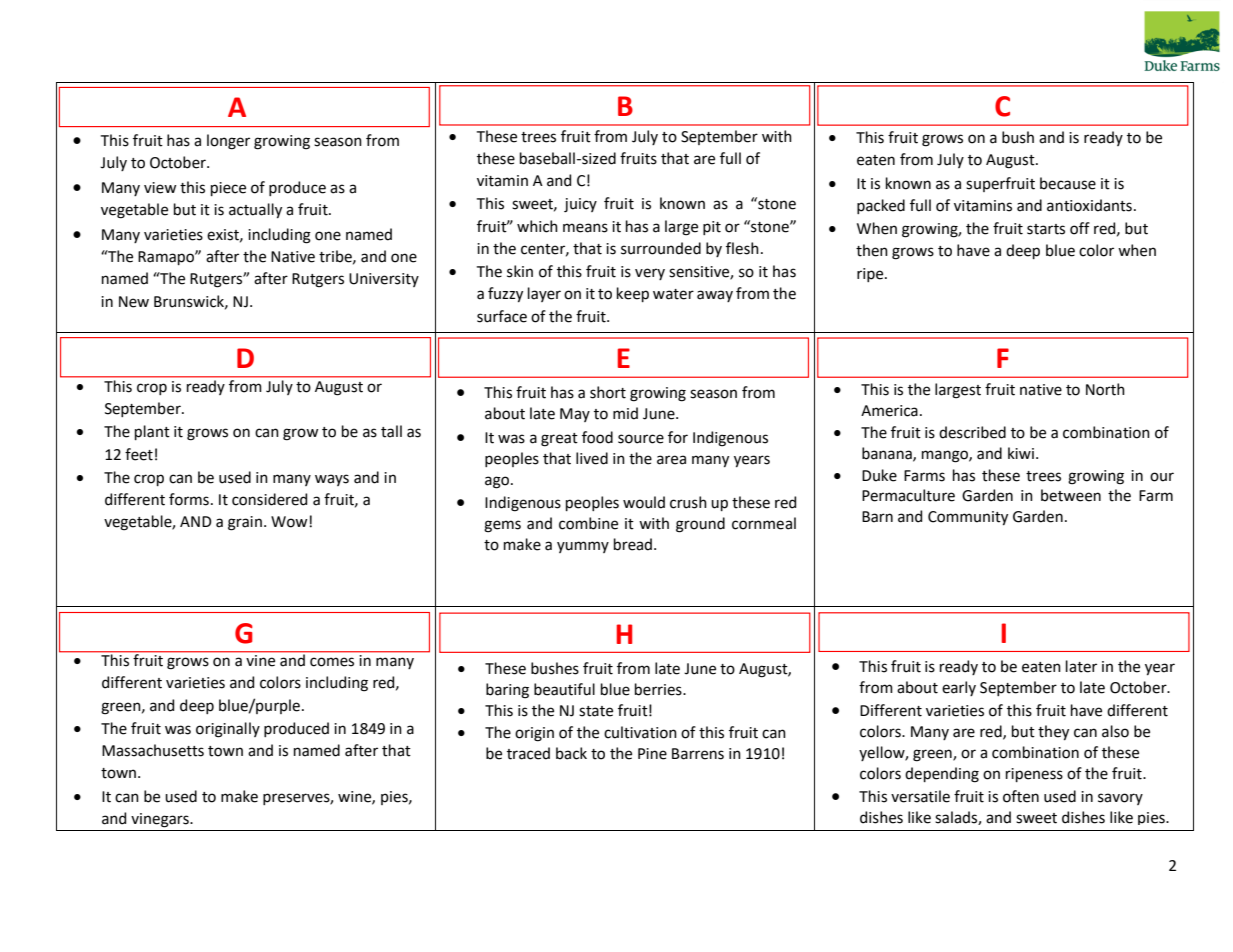 This page has height=952, width=1233. I want to click on Massachusetts, so click(153, 750).
